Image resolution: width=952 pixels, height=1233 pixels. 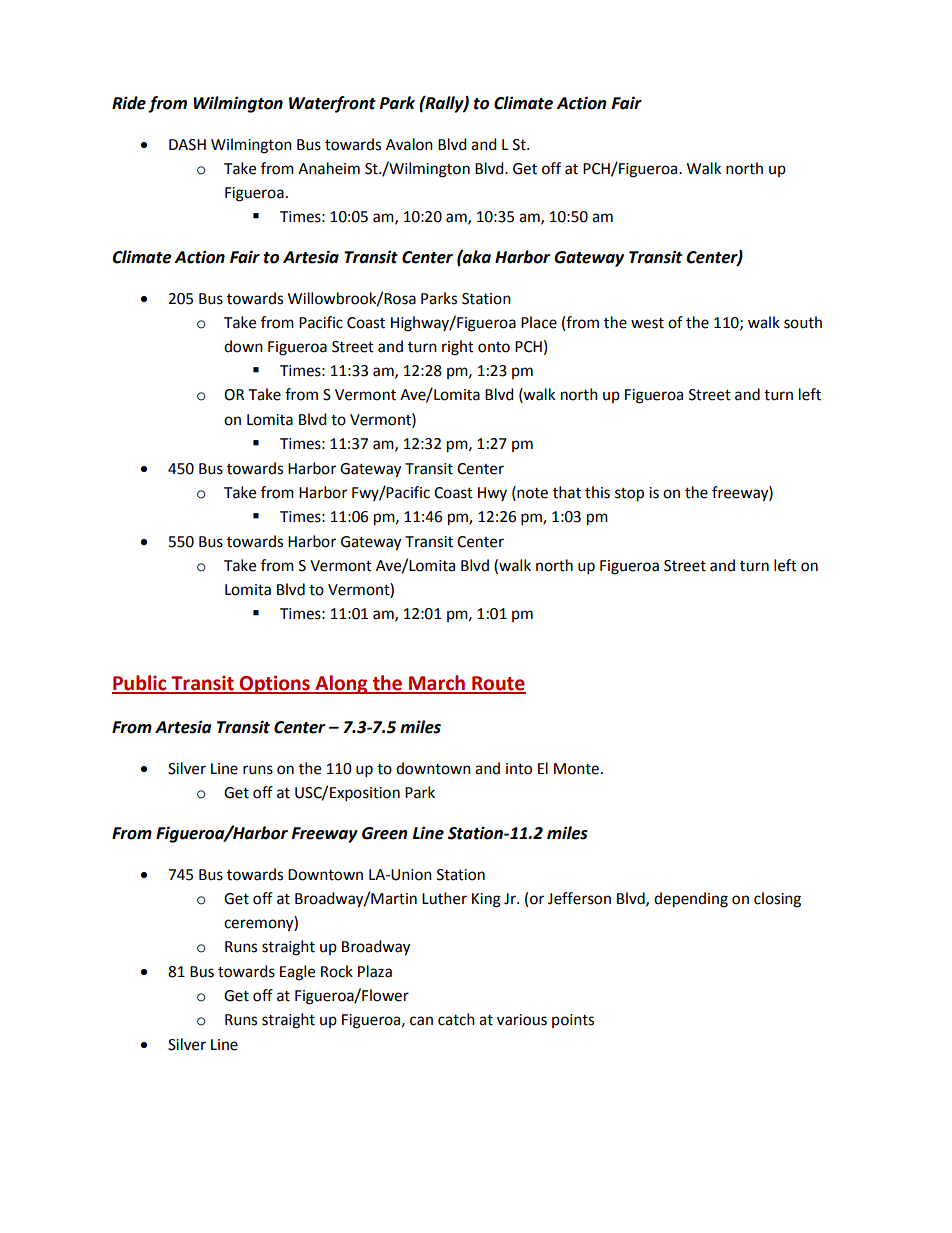 I want to click on depending, so click(x=691, y=900).
